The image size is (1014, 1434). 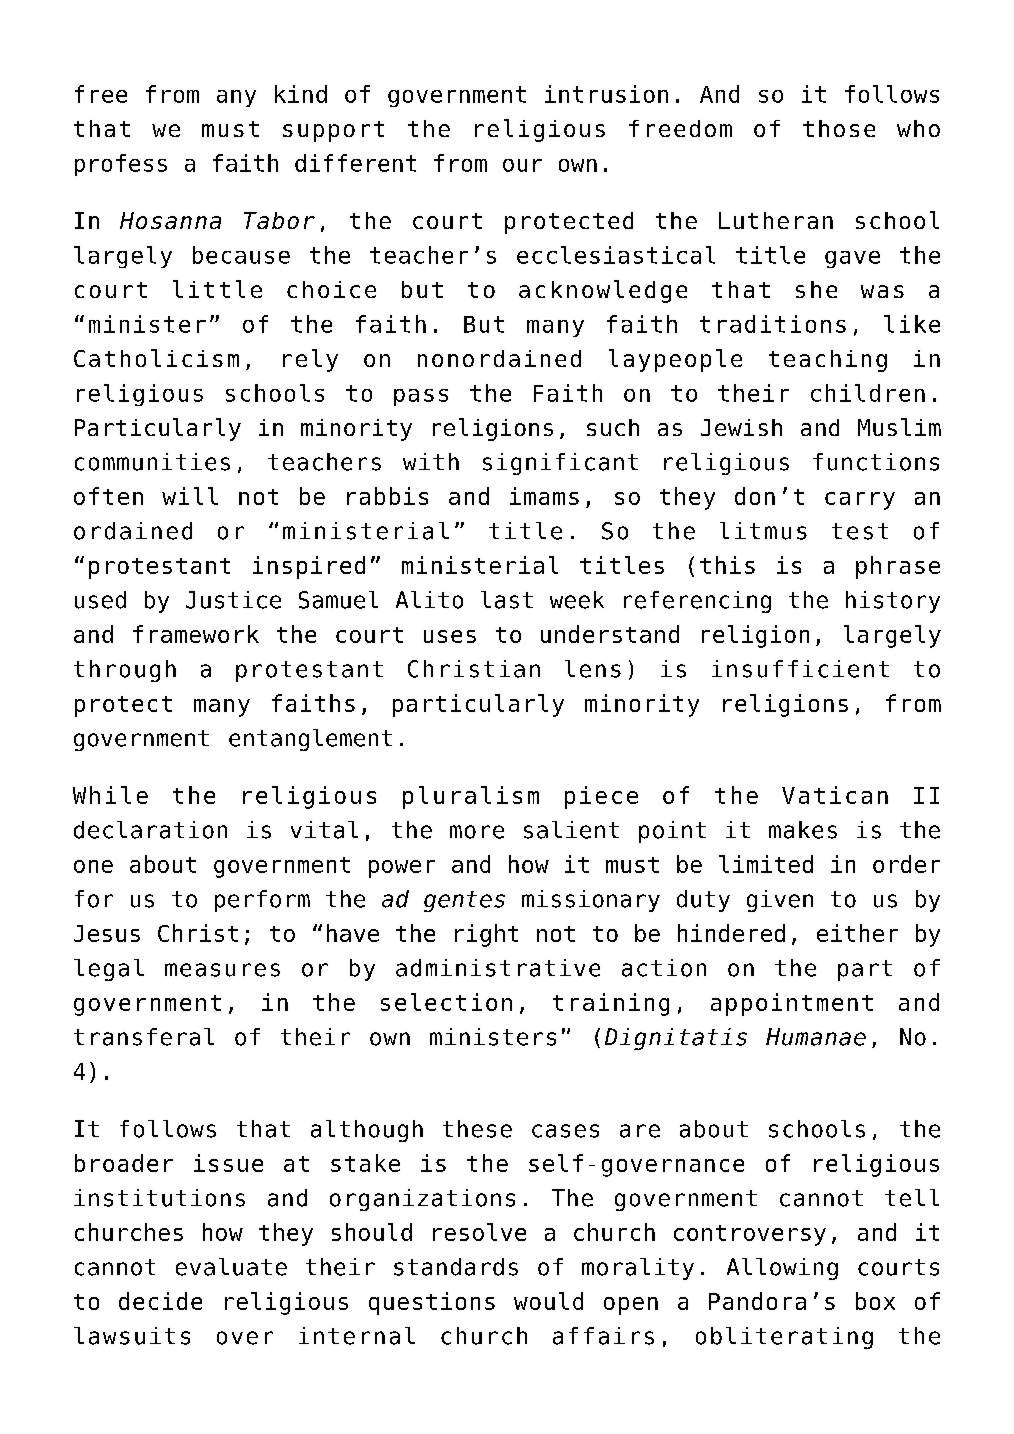 I want to click on carry, so click(x=860, y=501).
